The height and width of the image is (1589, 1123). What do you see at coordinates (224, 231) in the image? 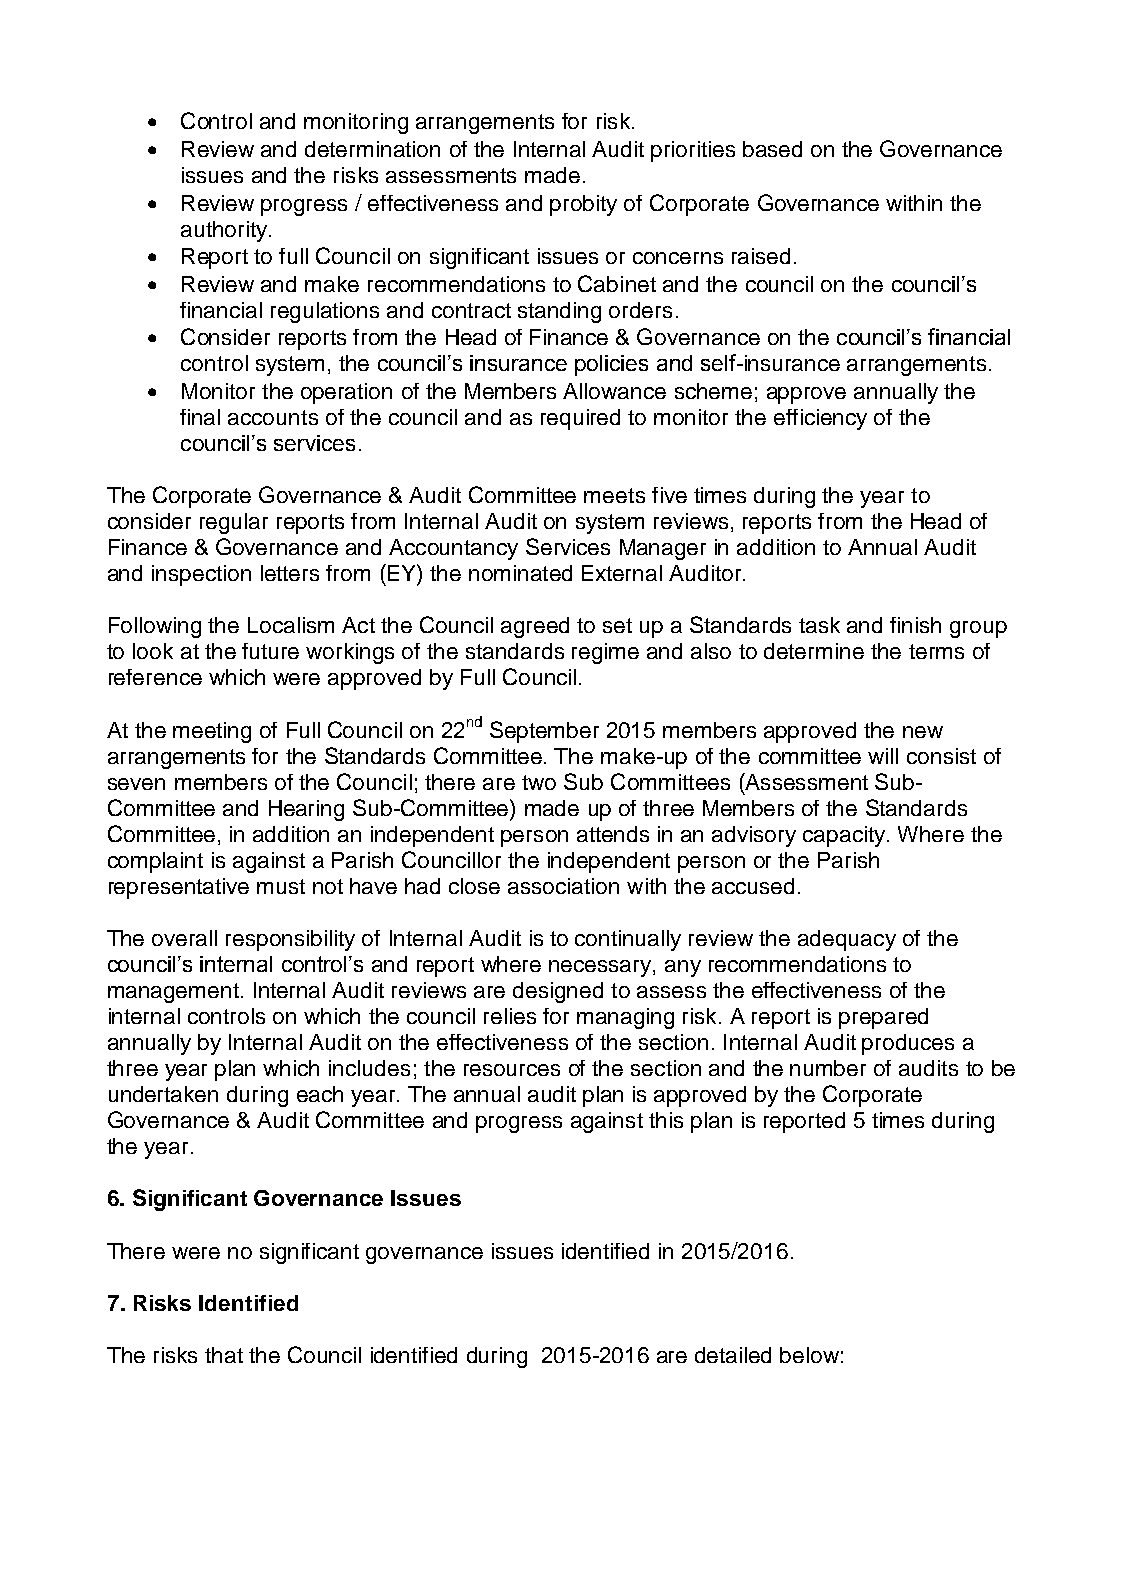
I see `authority` at bounding box center [224, 231].
